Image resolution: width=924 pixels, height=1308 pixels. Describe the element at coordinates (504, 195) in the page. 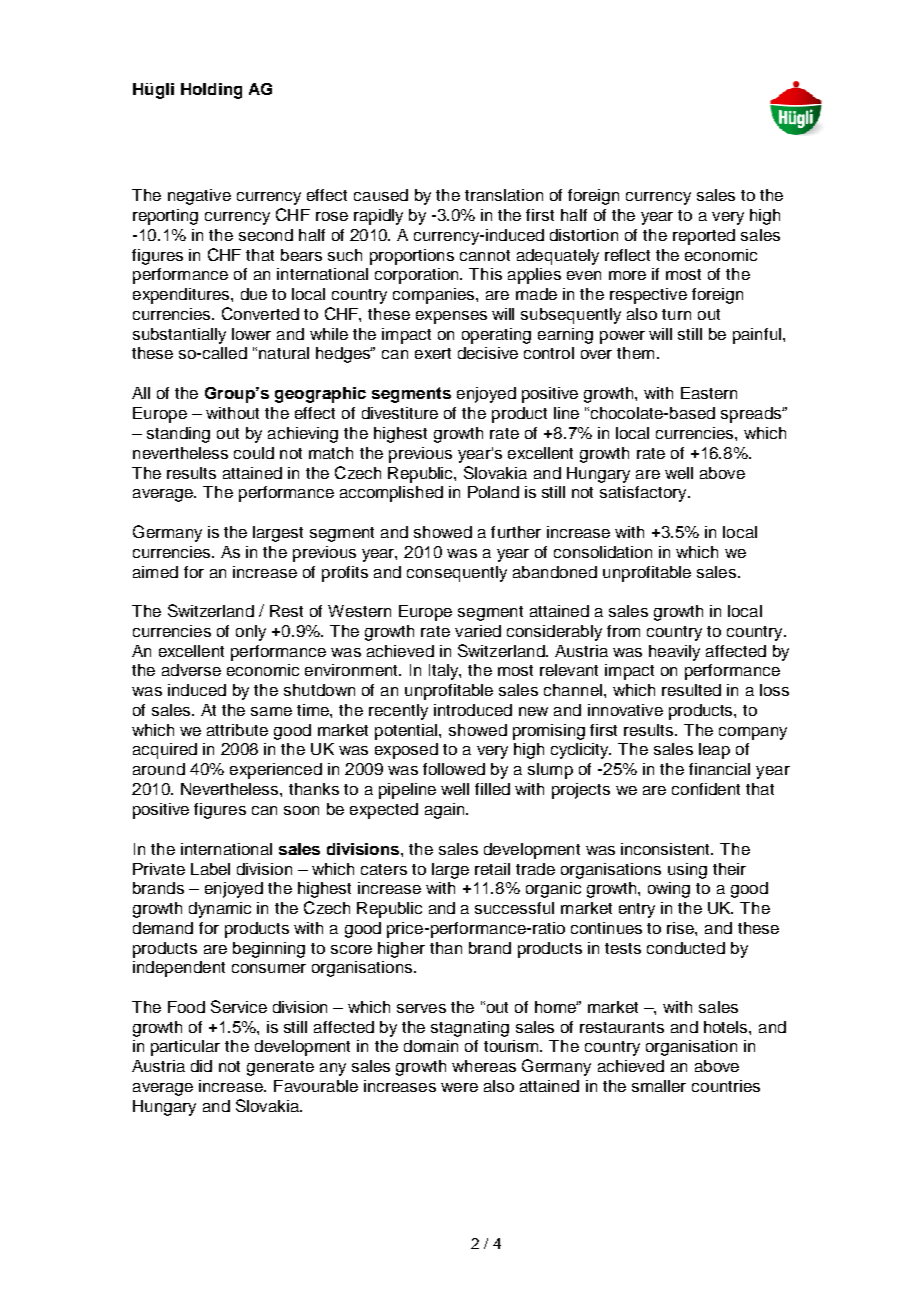

I see `translation` at that location.
